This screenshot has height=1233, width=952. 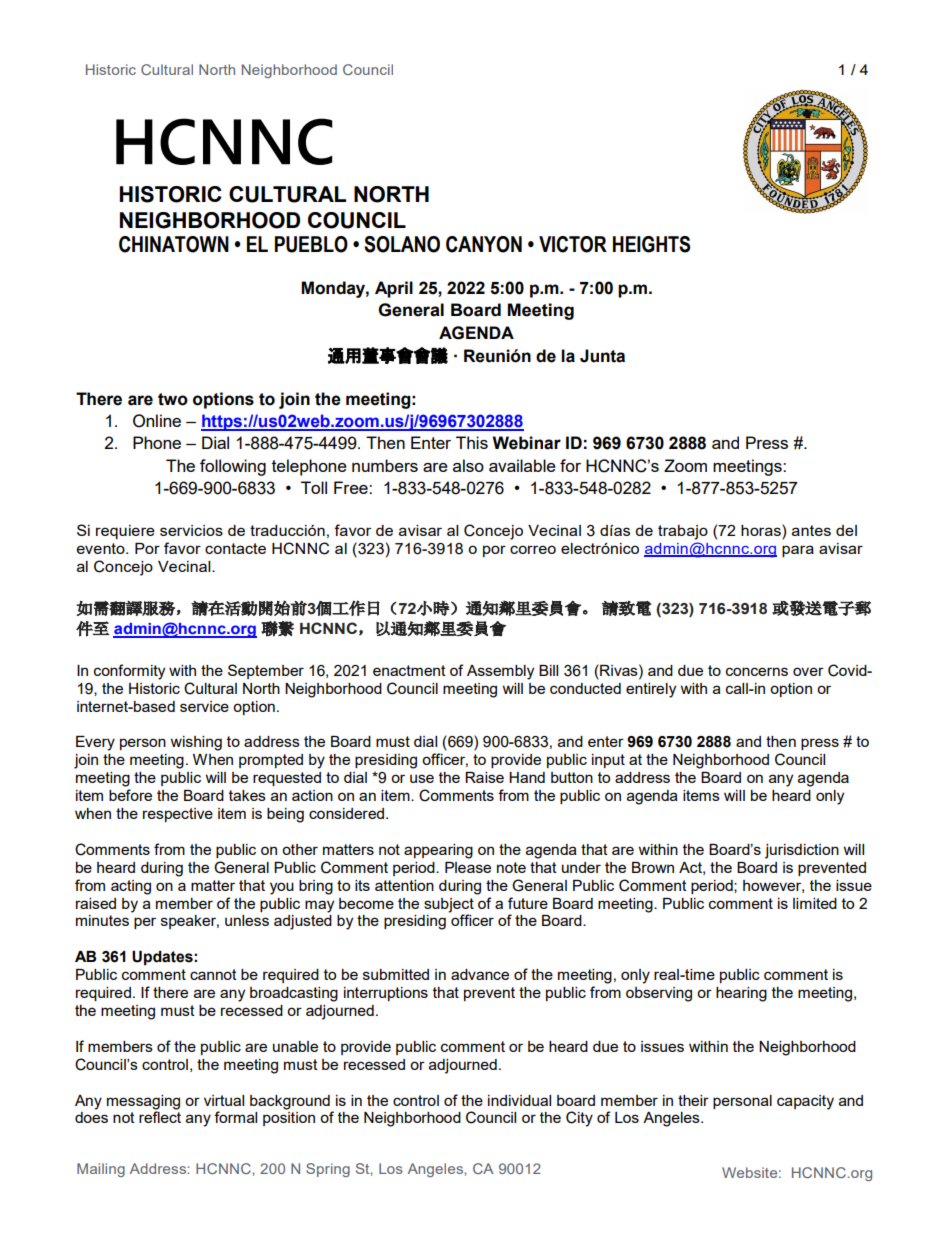 I want to click on HEIGHTS, so click(x=651, y=244).
